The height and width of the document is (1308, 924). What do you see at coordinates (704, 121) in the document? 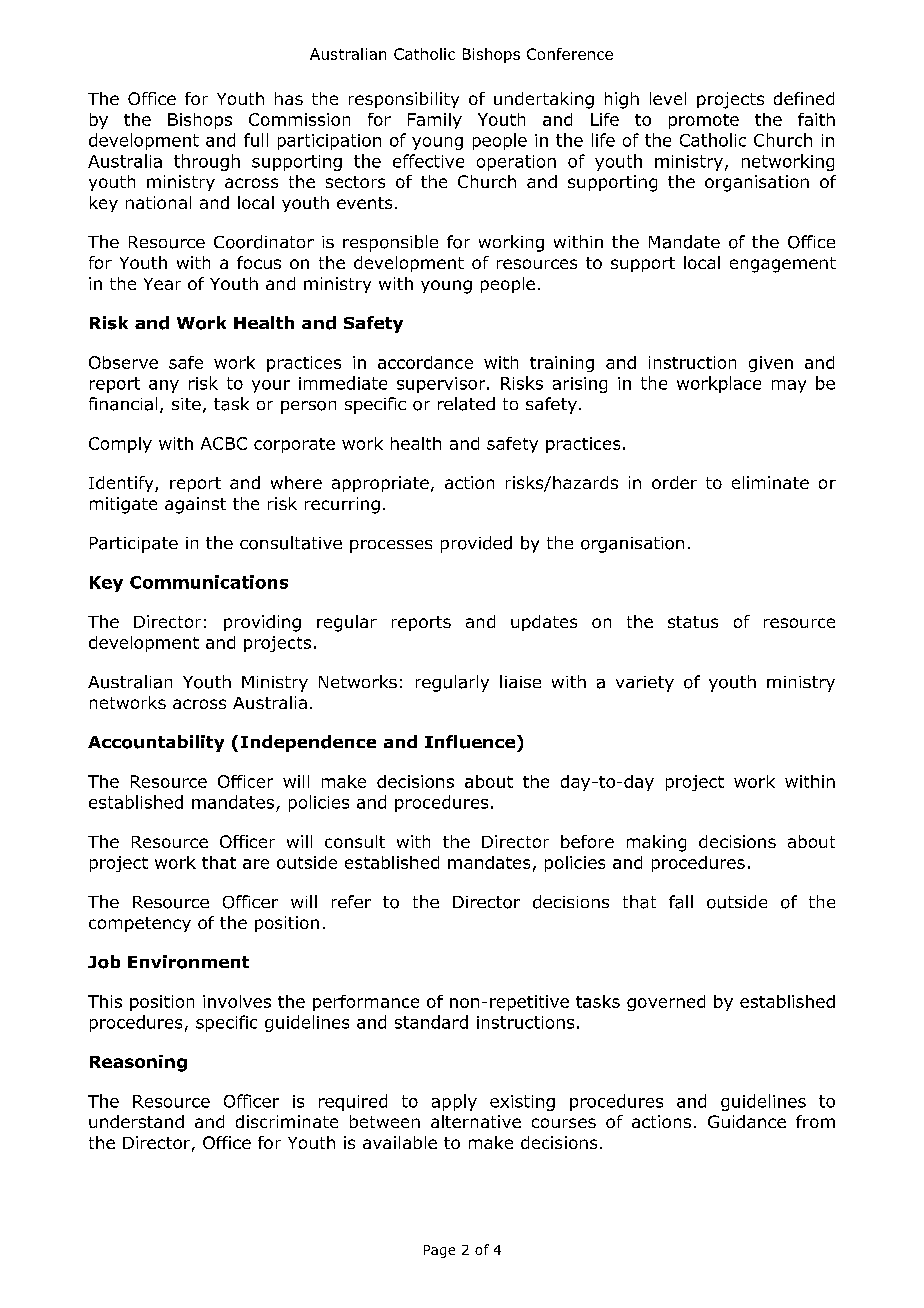
I see `promote` at bounding box center [704, 121].
